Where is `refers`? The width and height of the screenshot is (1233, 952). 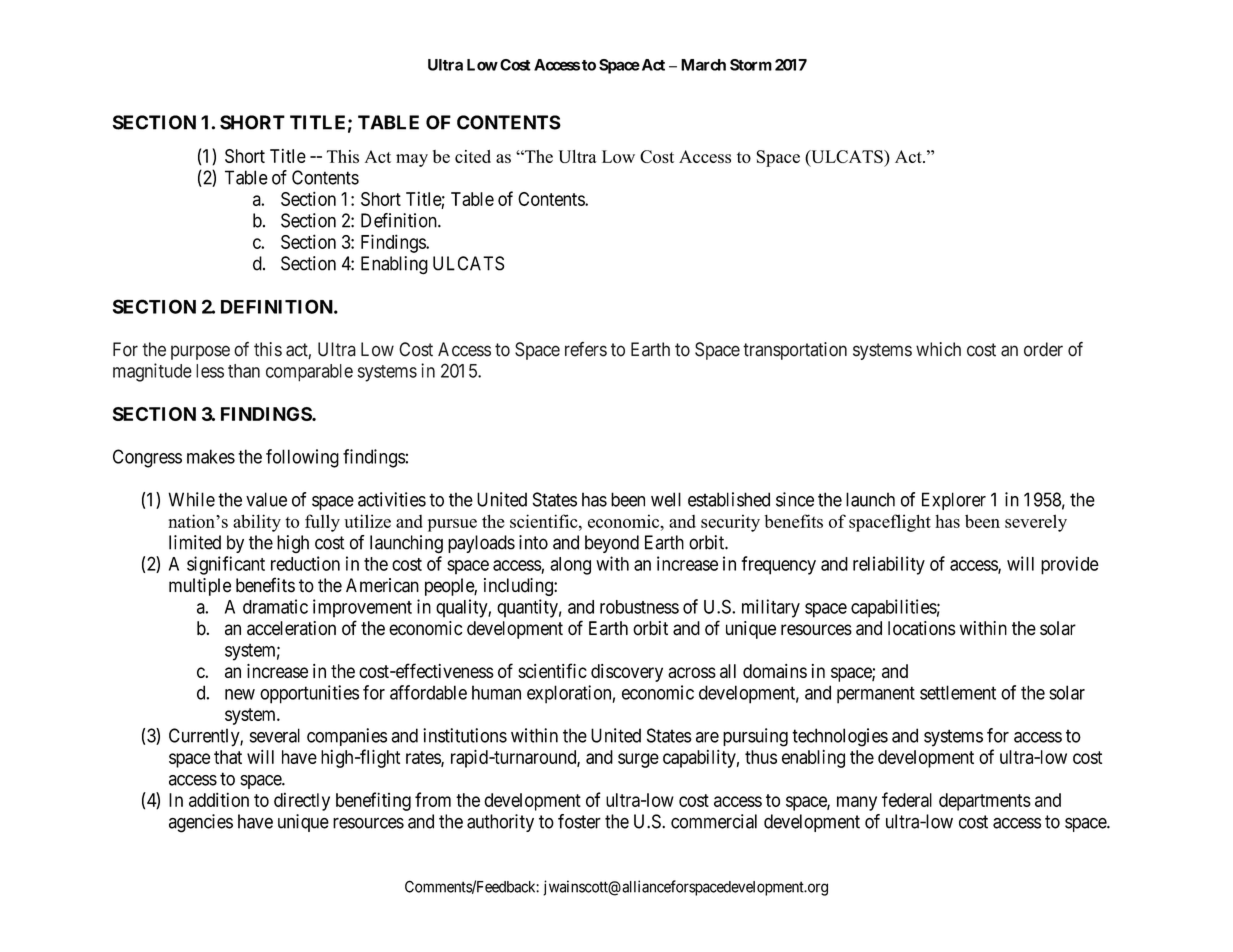 refers is located at coordinates (586, 349).
